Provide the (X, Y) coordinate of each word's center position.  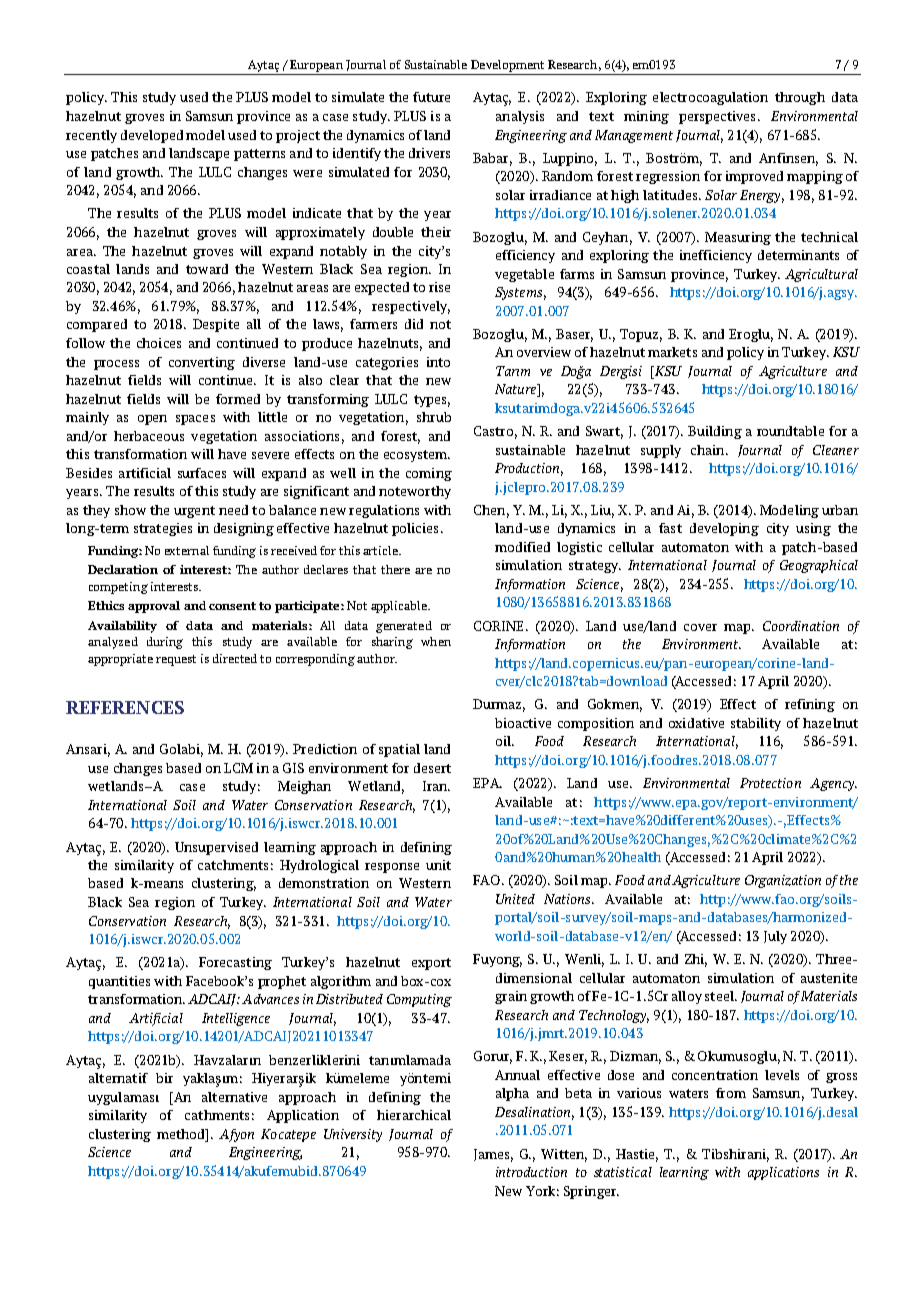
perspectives (717, 117)
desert (432, 768)
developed (152, 136)
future (431, 97)
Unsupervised (216, 848)
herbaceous (149, 436)
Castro (493, 431)
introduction (531, 1172)
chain (709, 450)
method (182, 1134)
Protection (770, 783)
